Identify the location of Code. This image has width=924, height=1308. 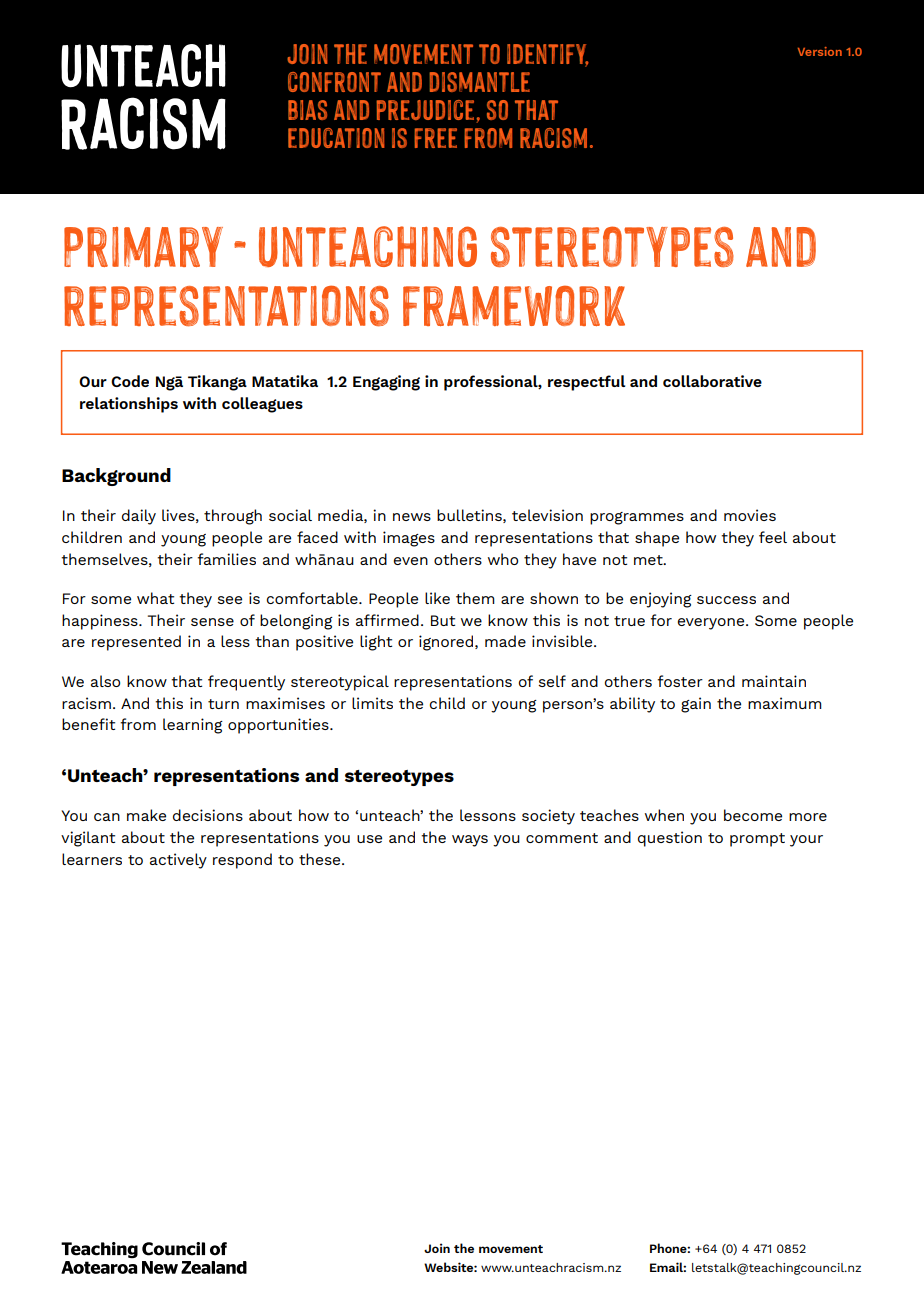
(130, 381).
